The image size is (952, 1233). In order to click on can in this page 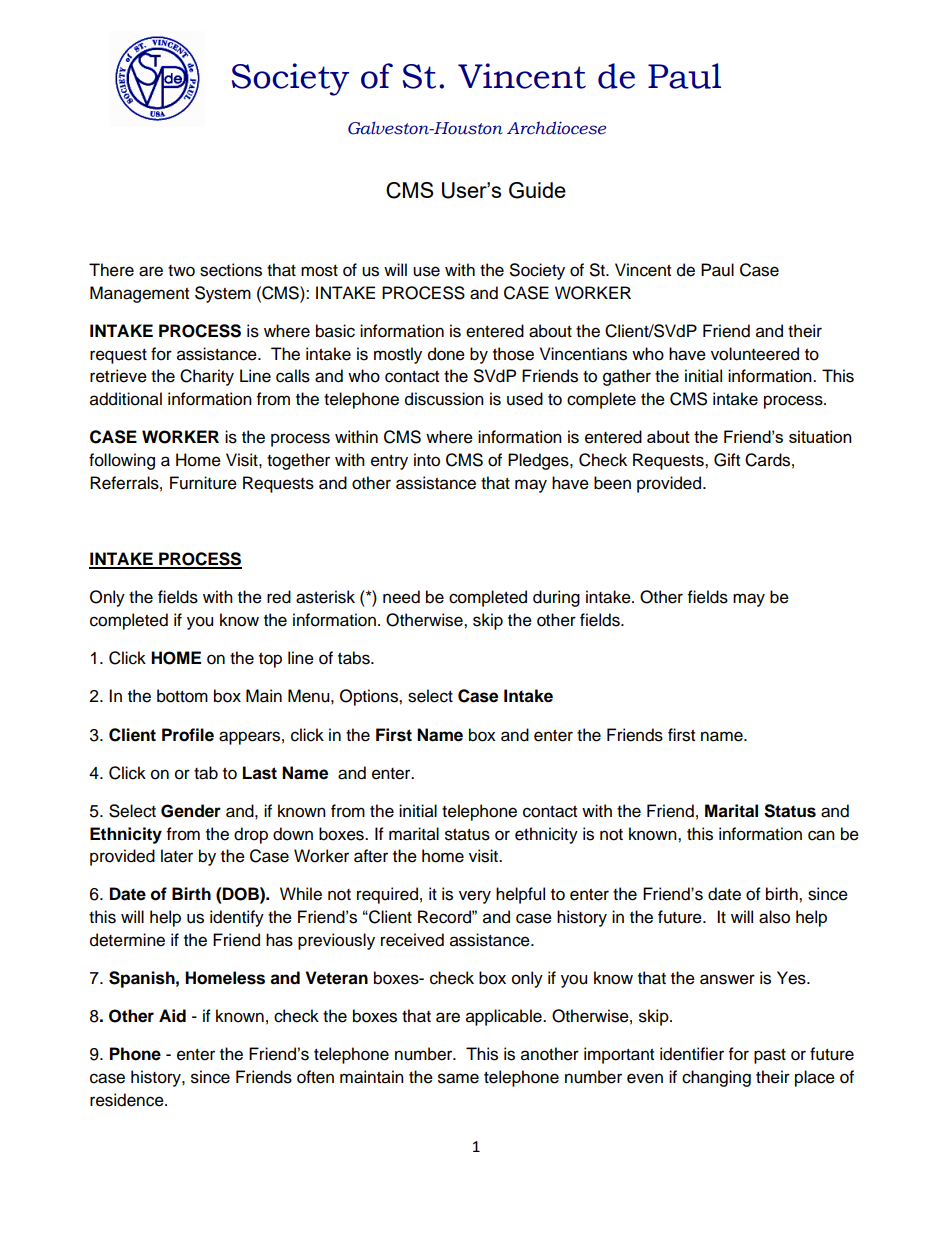, I will do `click(821, 835)`.
